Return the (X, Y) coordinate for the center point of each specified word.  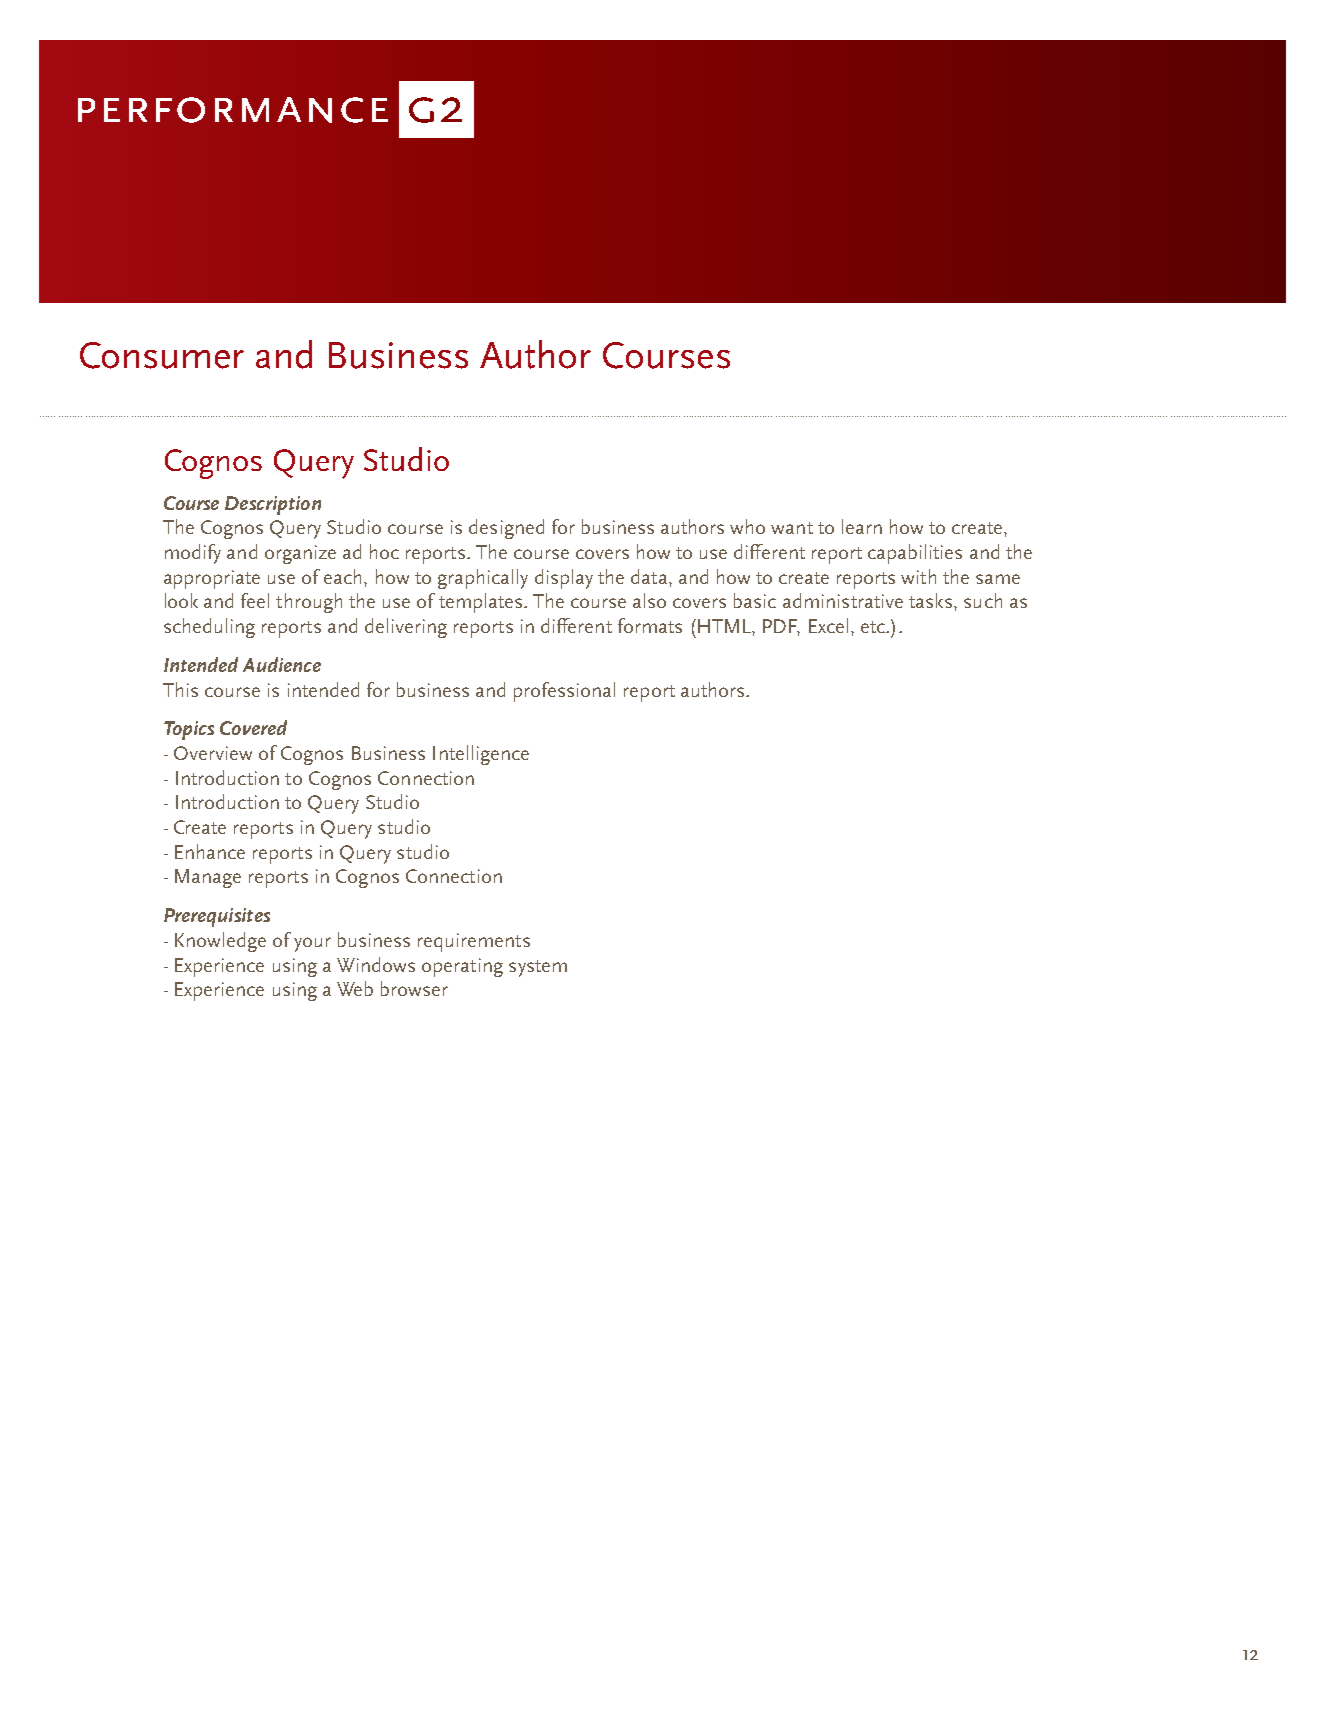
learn (862, 526)
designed (506, 529)
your (312, 944)
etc (874, 627)
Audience (282, 664)
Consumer (162, 355)
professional (564, 692)
